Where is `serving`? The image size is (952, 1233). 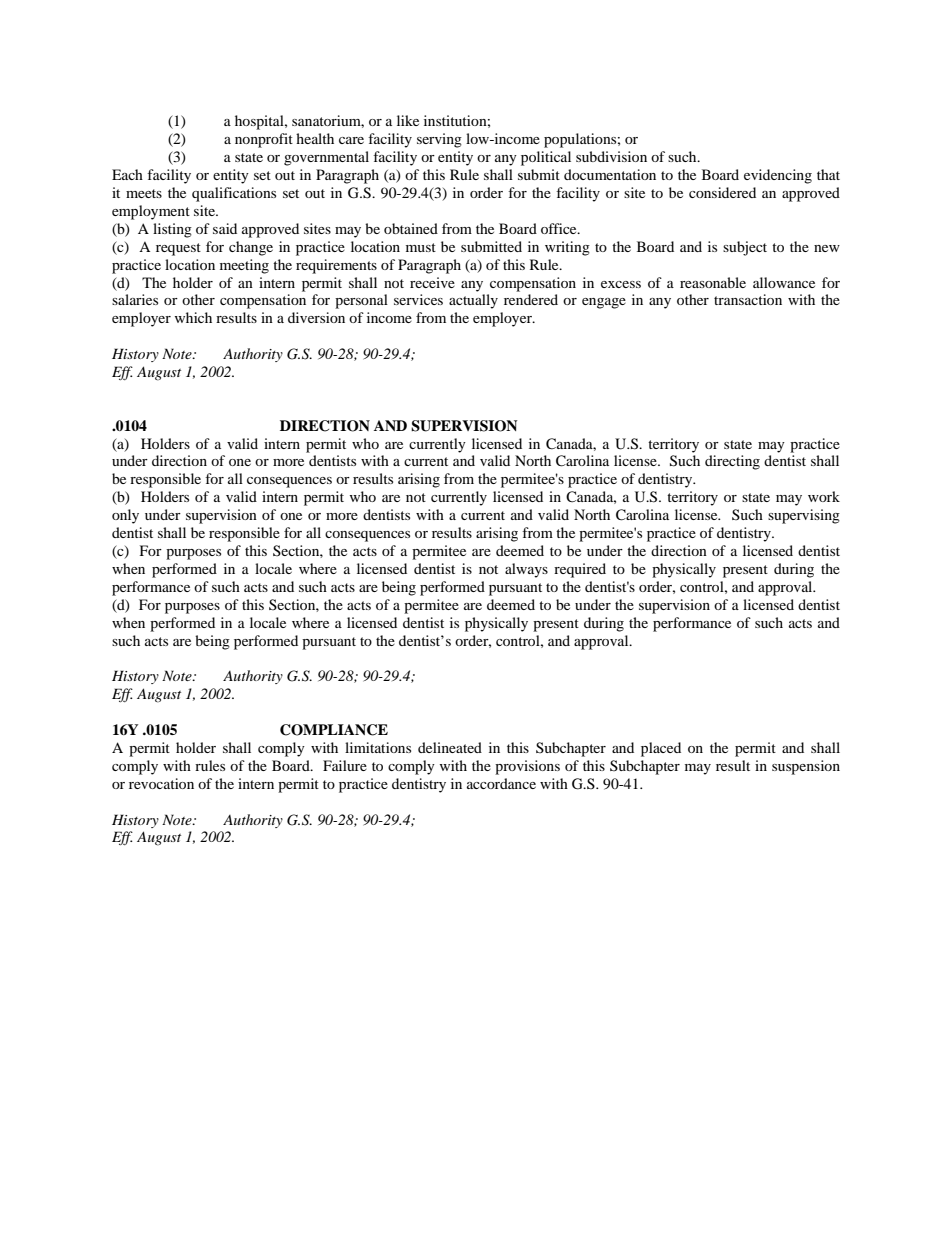
serving is located at coordinates (439, 140).
